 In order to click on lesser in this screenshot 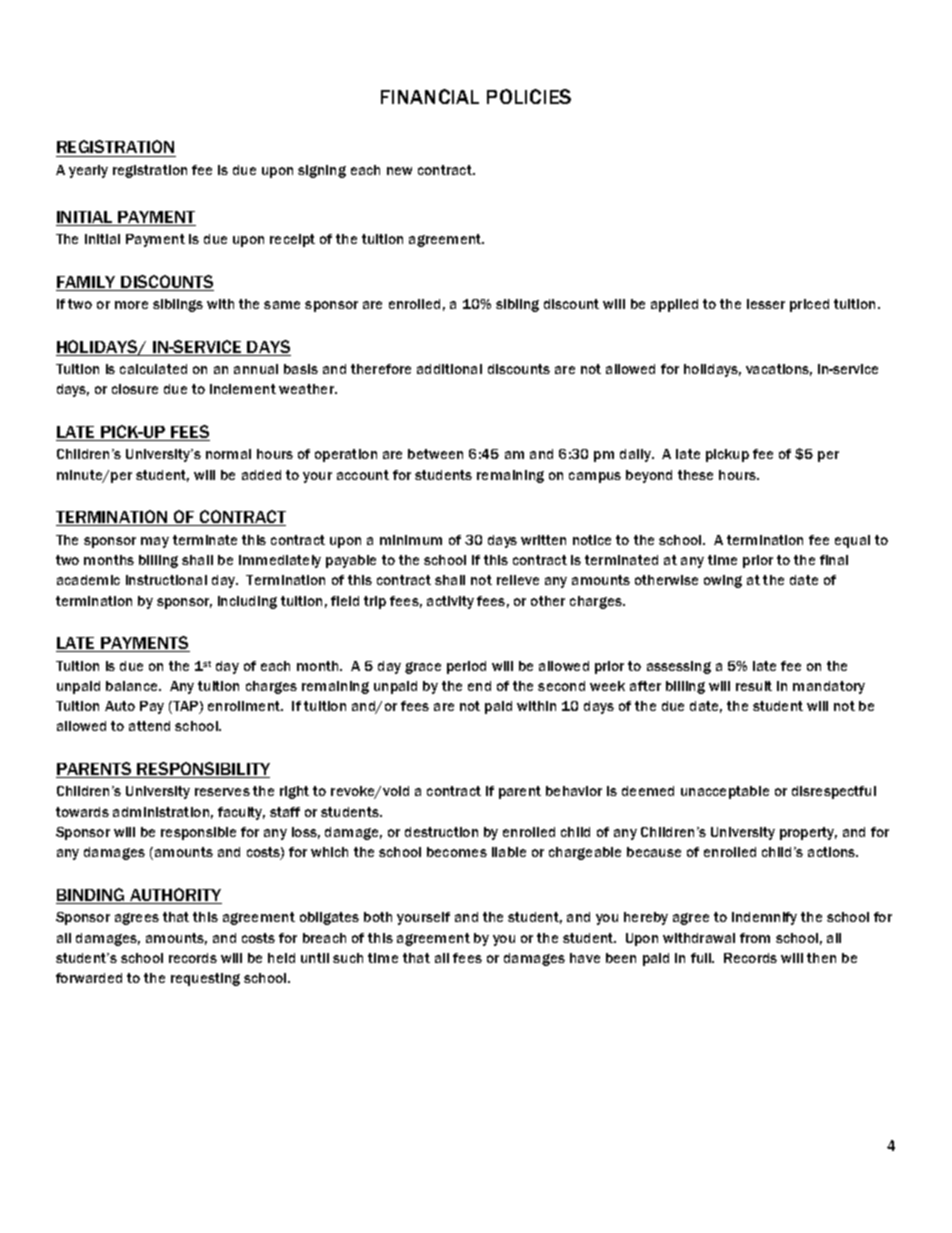, I will do `click(766, 304)`.
